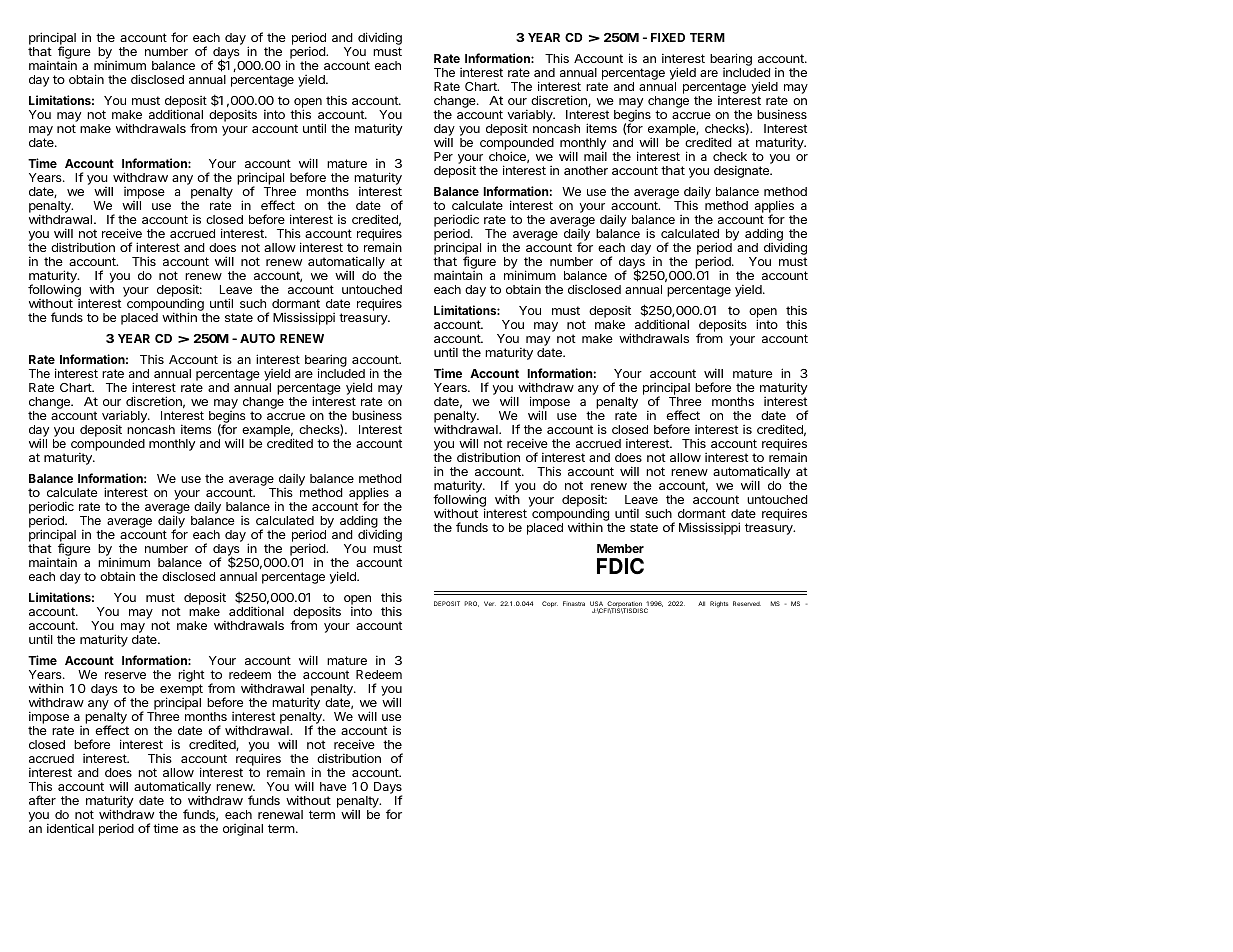 This screenshot has width=1233, height=952. What do you see at coordinates (620, 566) in the screenshot?
I see `FDIC` at bounding box center [620, 566].
